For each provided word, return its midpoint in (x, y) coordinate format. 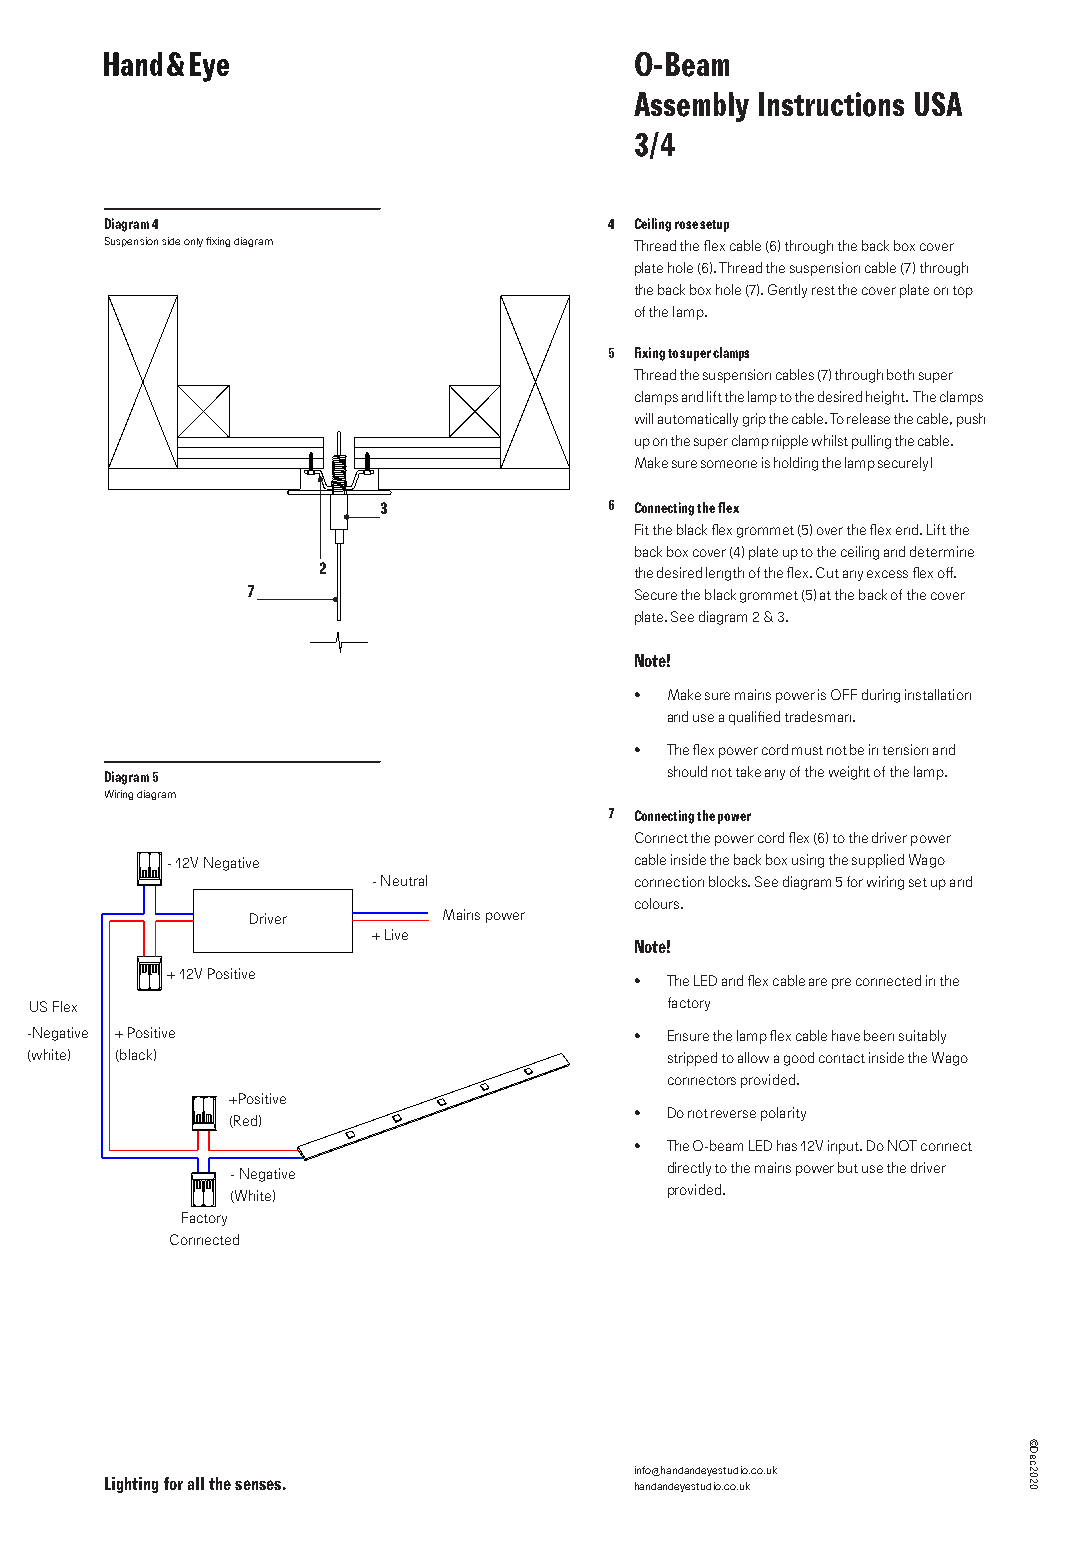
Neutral (404, 880)
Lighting (131, 1485)
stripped (692, 1059)
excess (887, 574)
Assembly (691, 107)
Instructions (831, 104)
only (193, 242)
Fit (642, 529)
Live (396, 934)
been (879, 1035)
